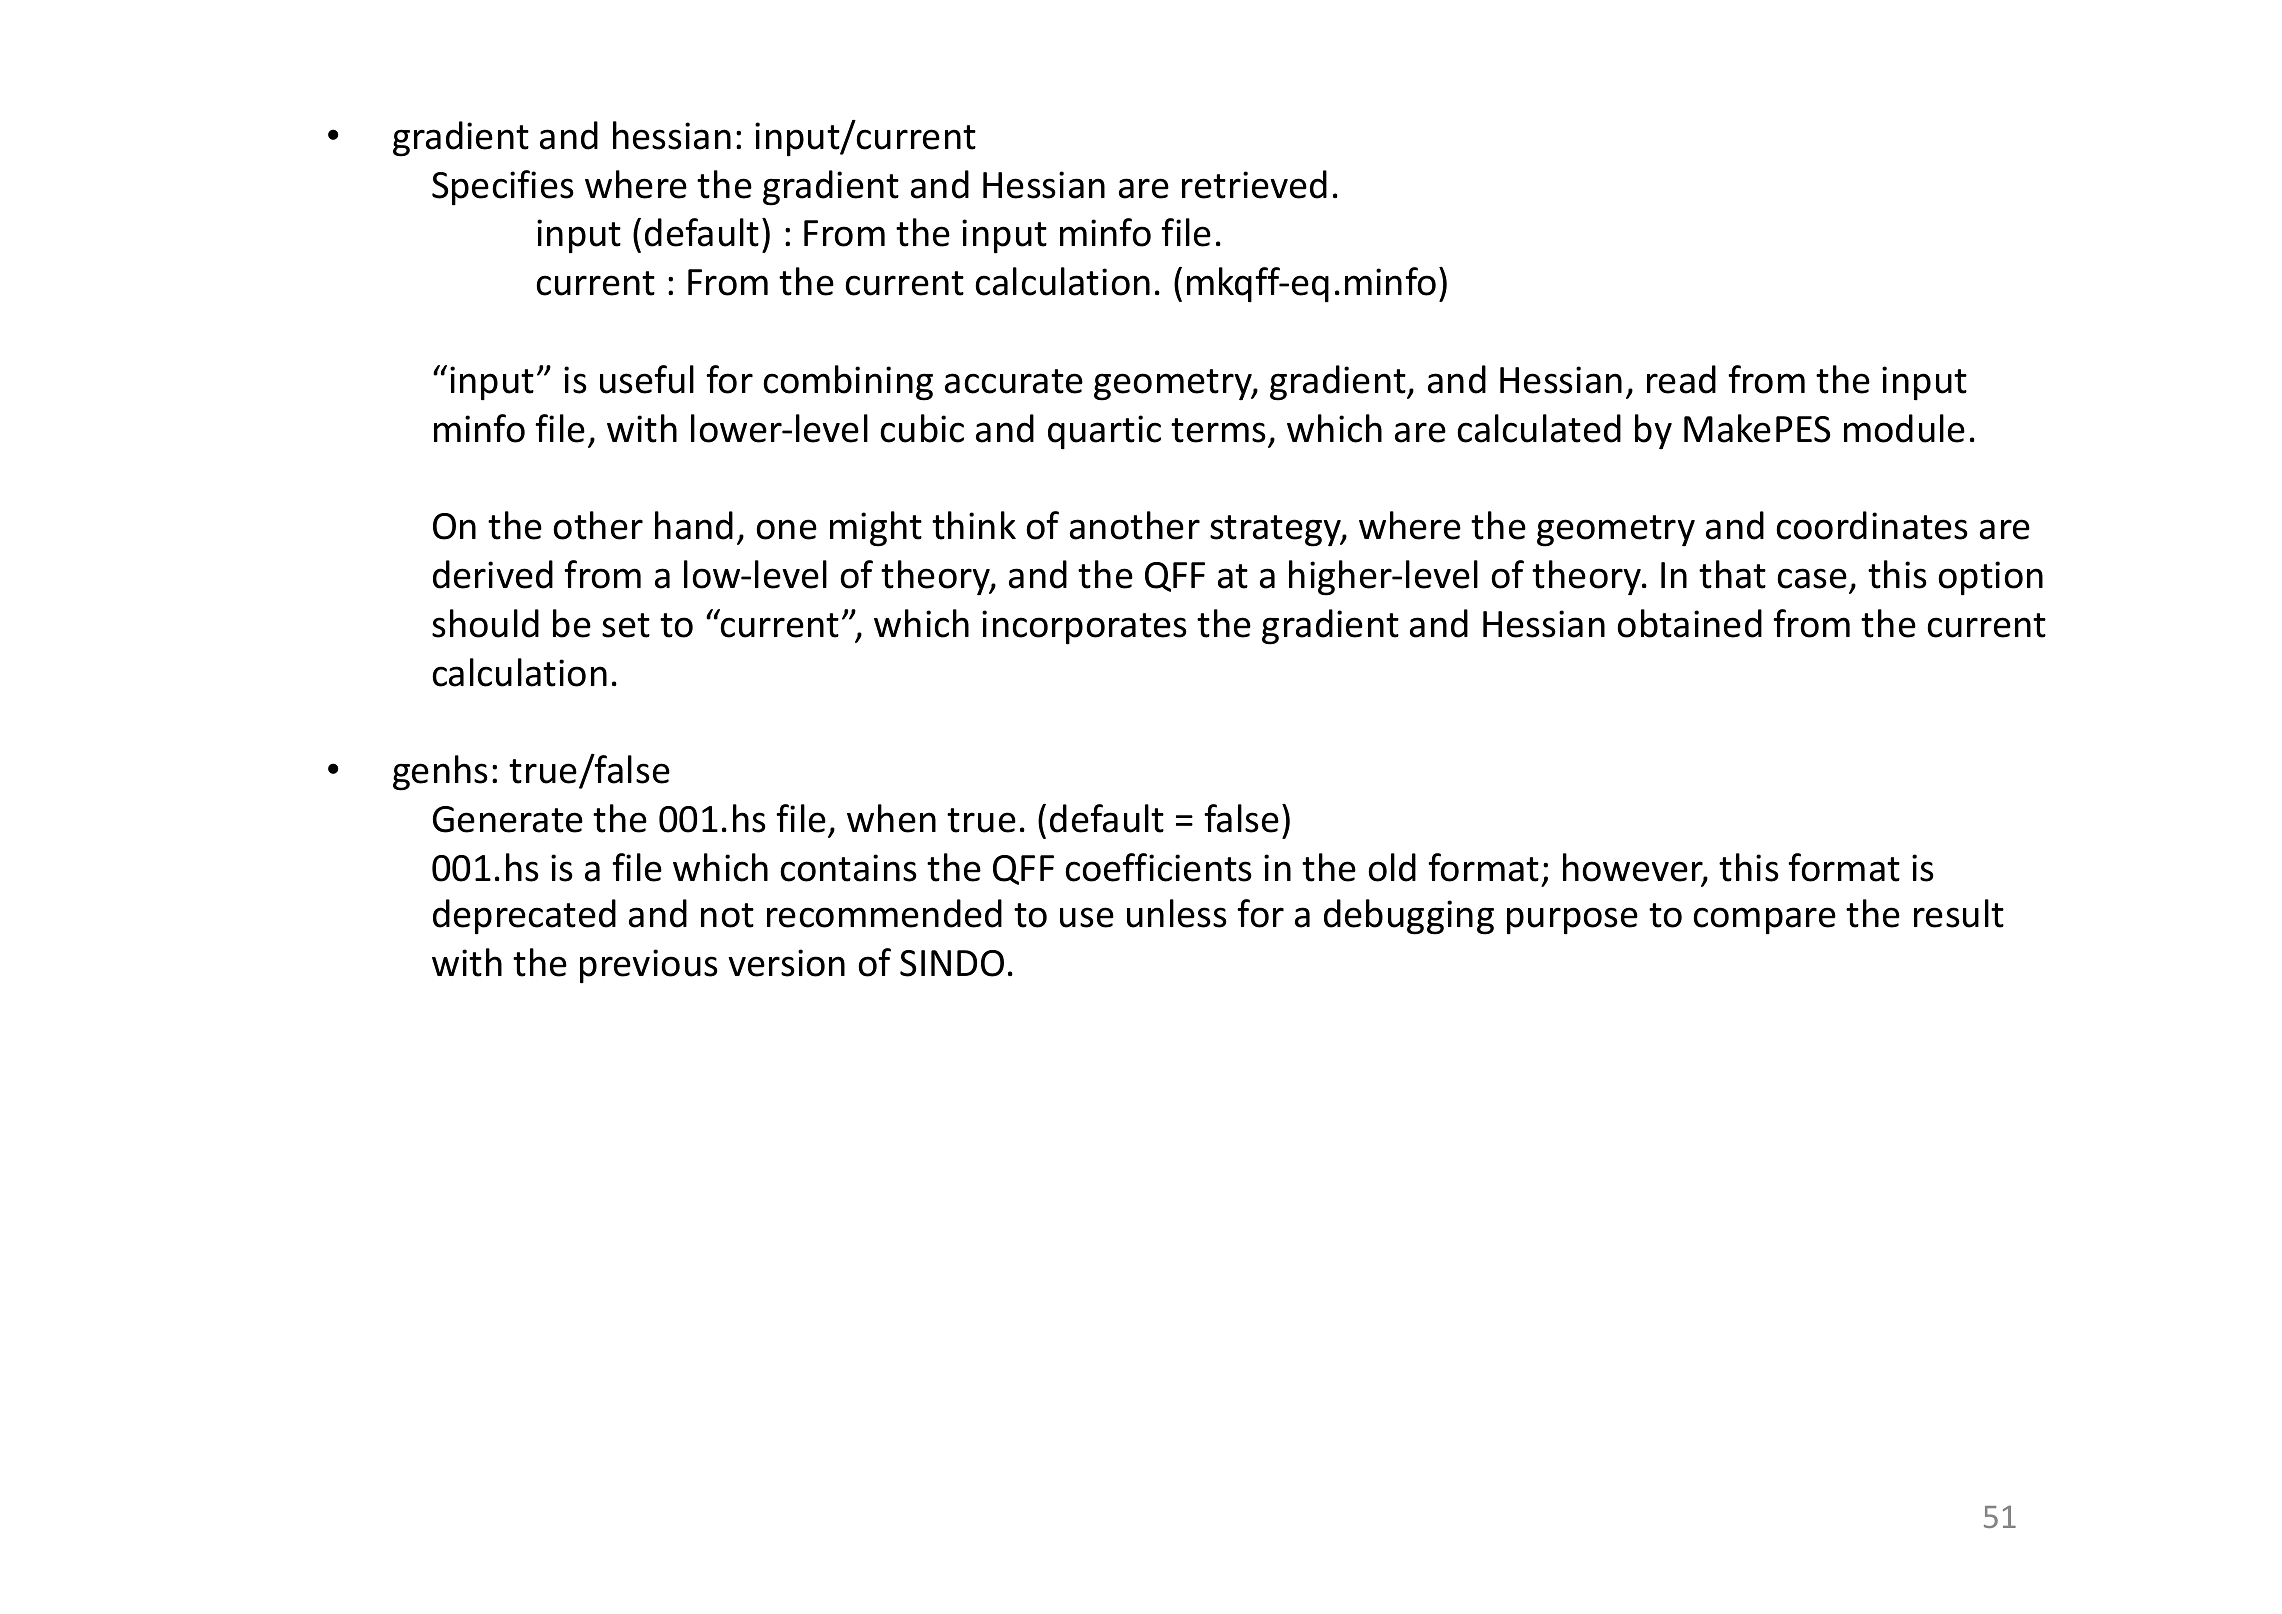  What do you see at coordinates (647, 379) in the page?
I see `useful` at bounding box center [647, 379].
